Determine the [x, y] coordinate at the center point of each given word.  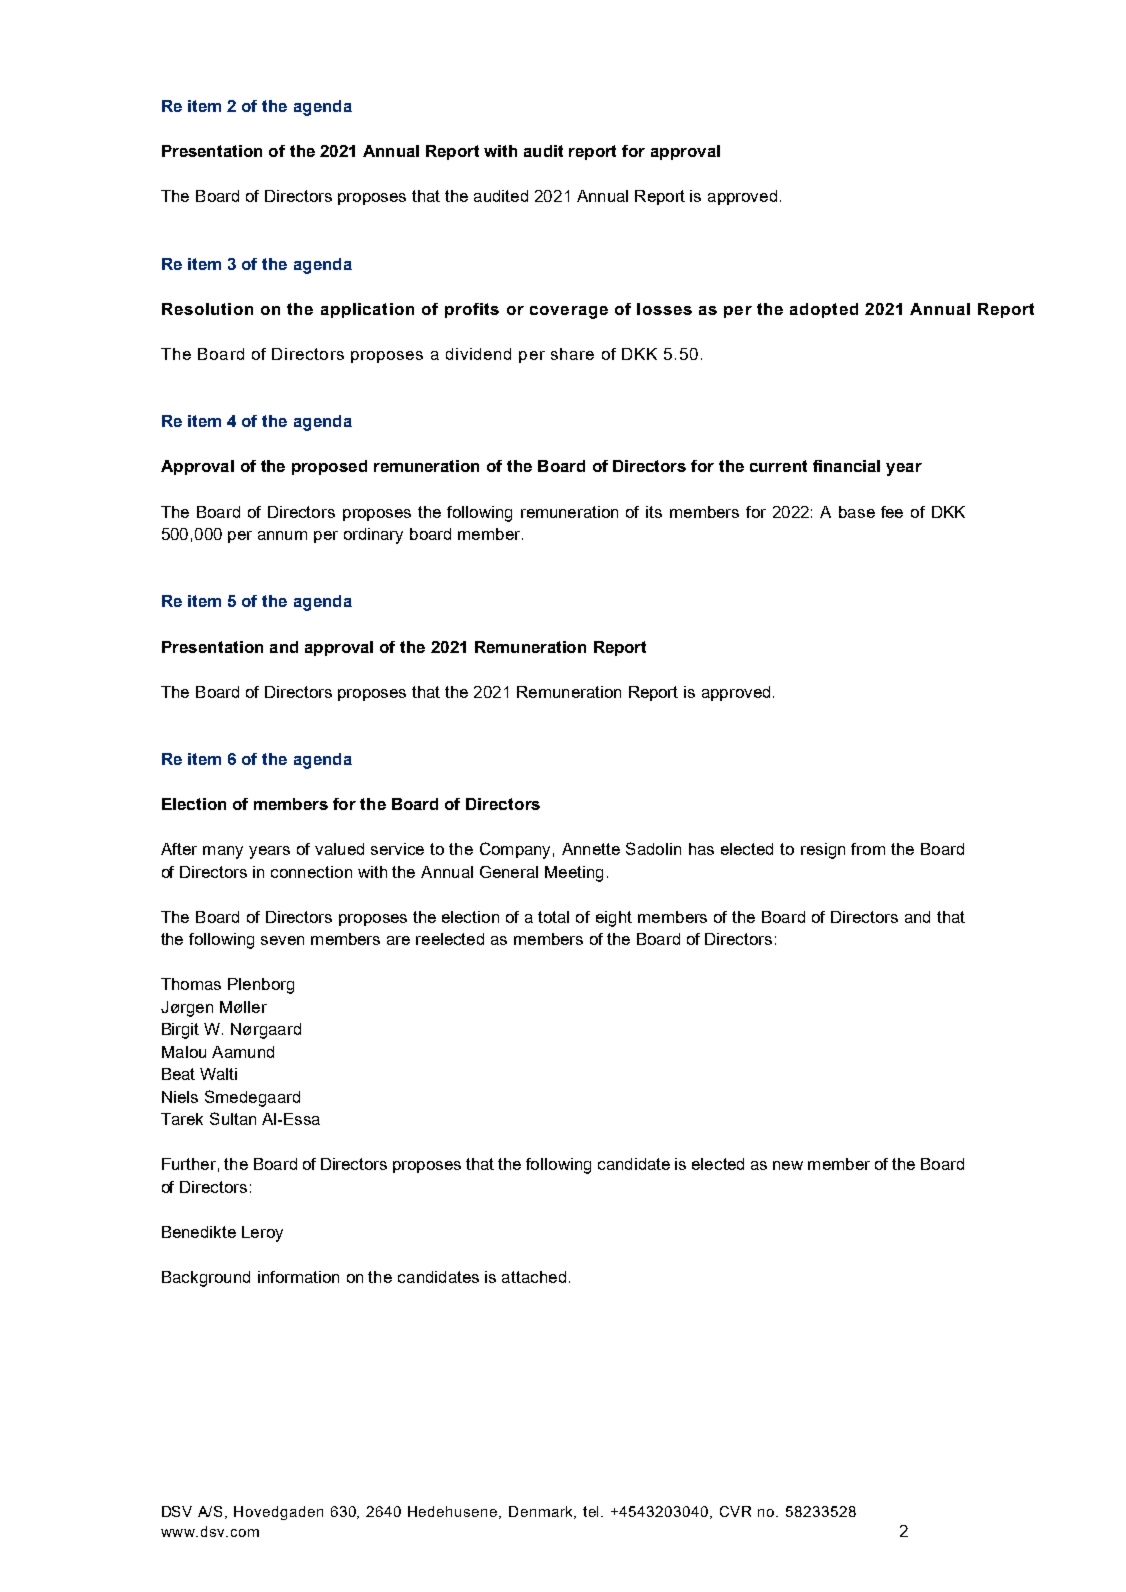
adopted [824, 310]
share [572, 354]
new [788, 1165]
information [298, 1277]
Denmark [542, 1512]
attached [534, 1277]
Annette [591, 849]
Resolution [207, 309]
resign [823, 851]
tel [592, 1511]
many [223, 852]
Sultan [233, 1118]
